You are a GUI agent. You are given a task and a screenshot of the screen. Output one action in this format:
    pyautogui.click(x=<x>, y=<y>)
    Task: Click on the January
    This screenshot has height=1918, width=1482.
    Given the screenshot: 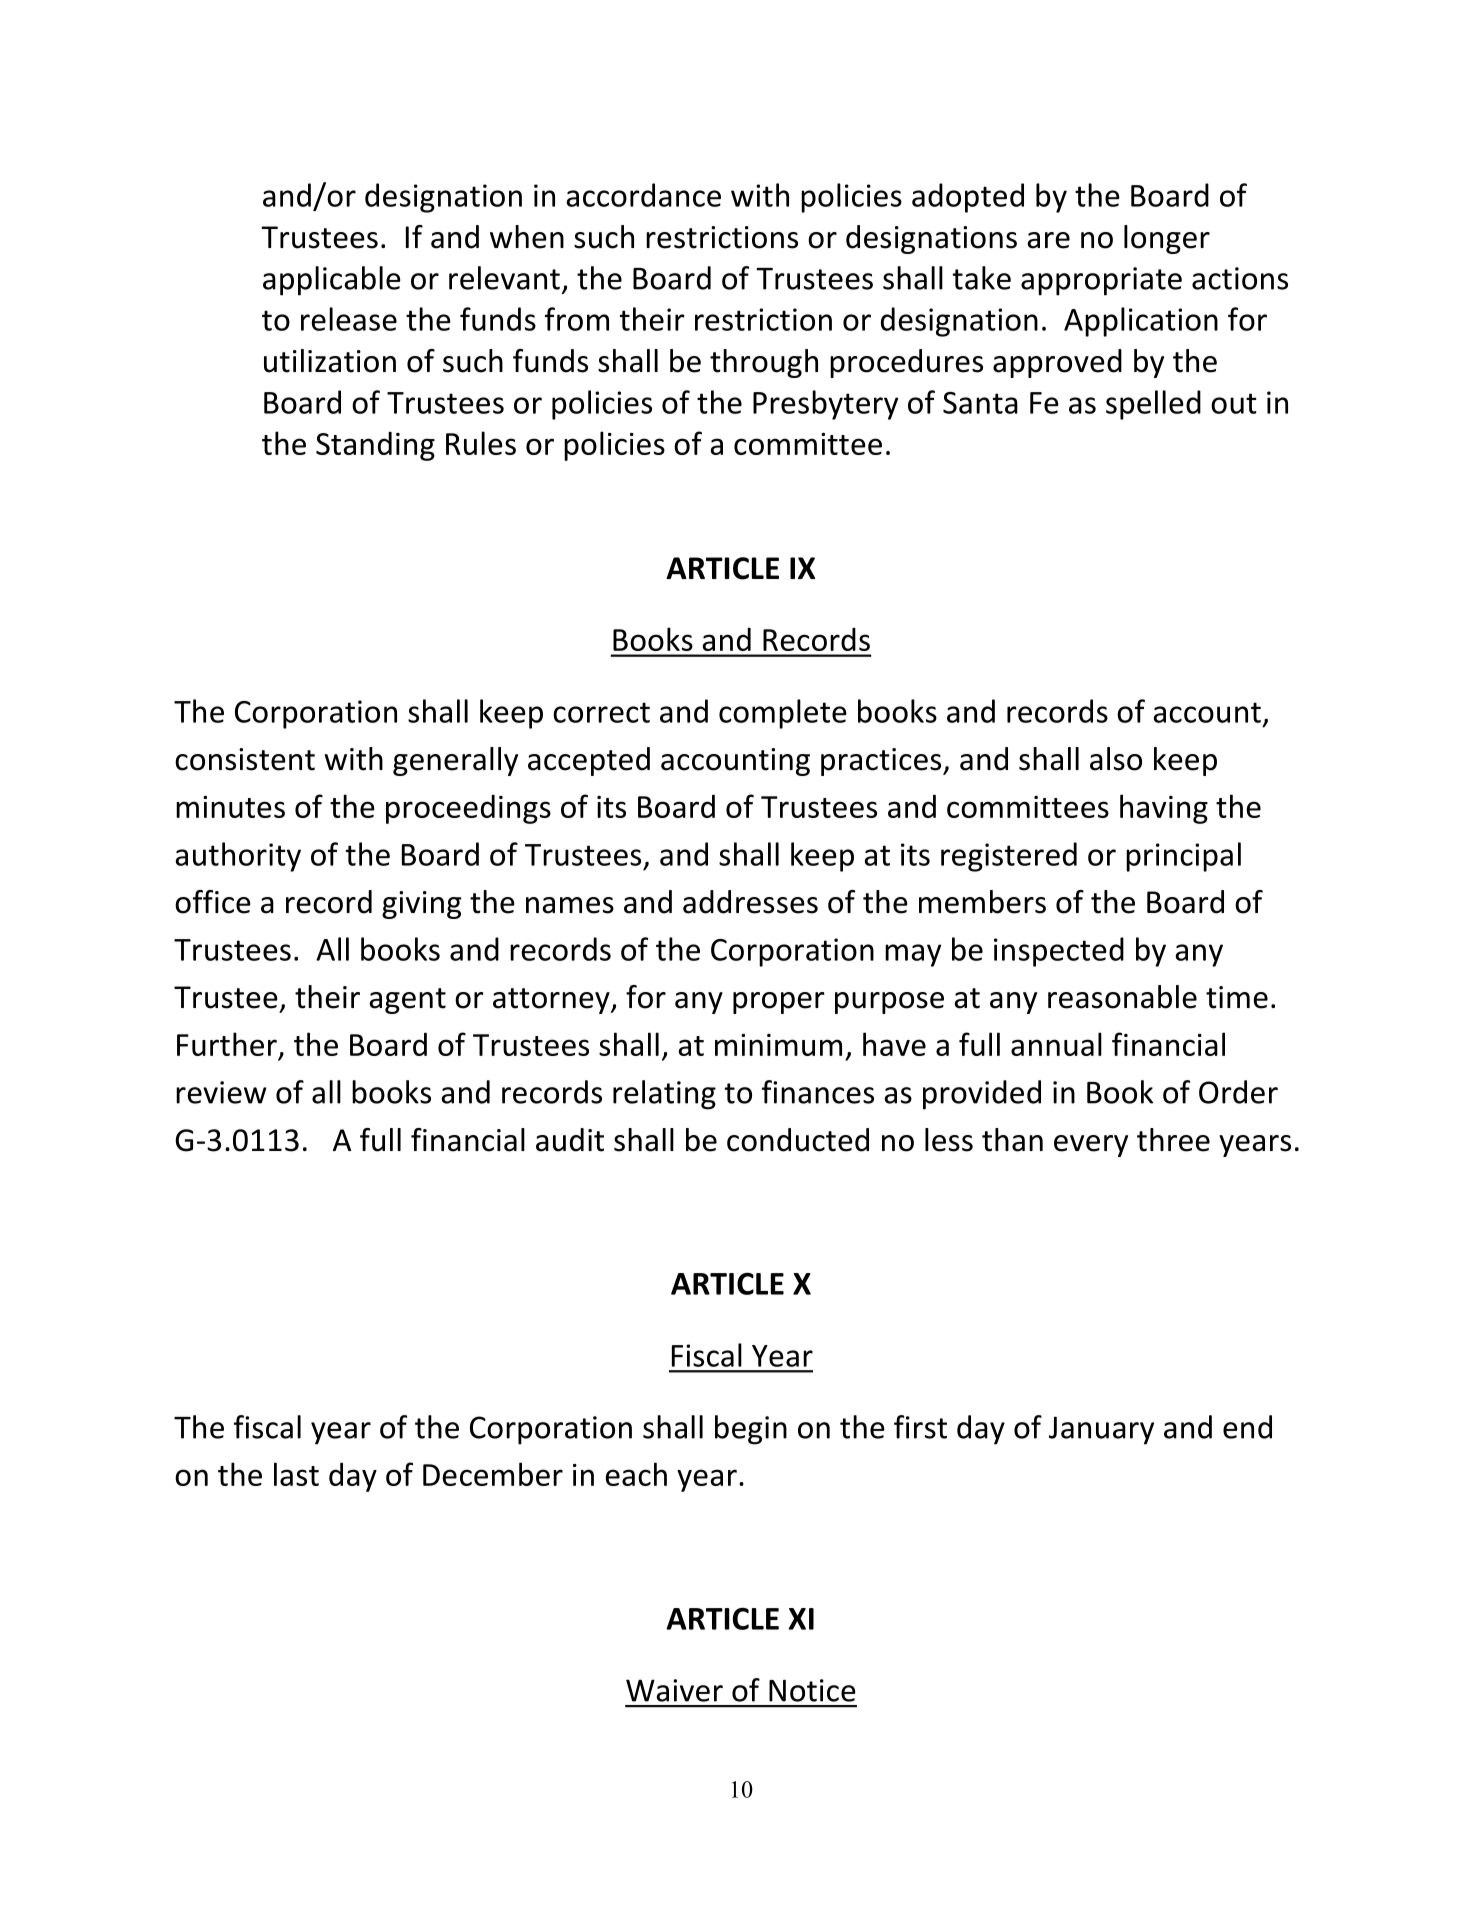 What is the action you would take?
    pyautogui.click(x=1101, y=1430)
